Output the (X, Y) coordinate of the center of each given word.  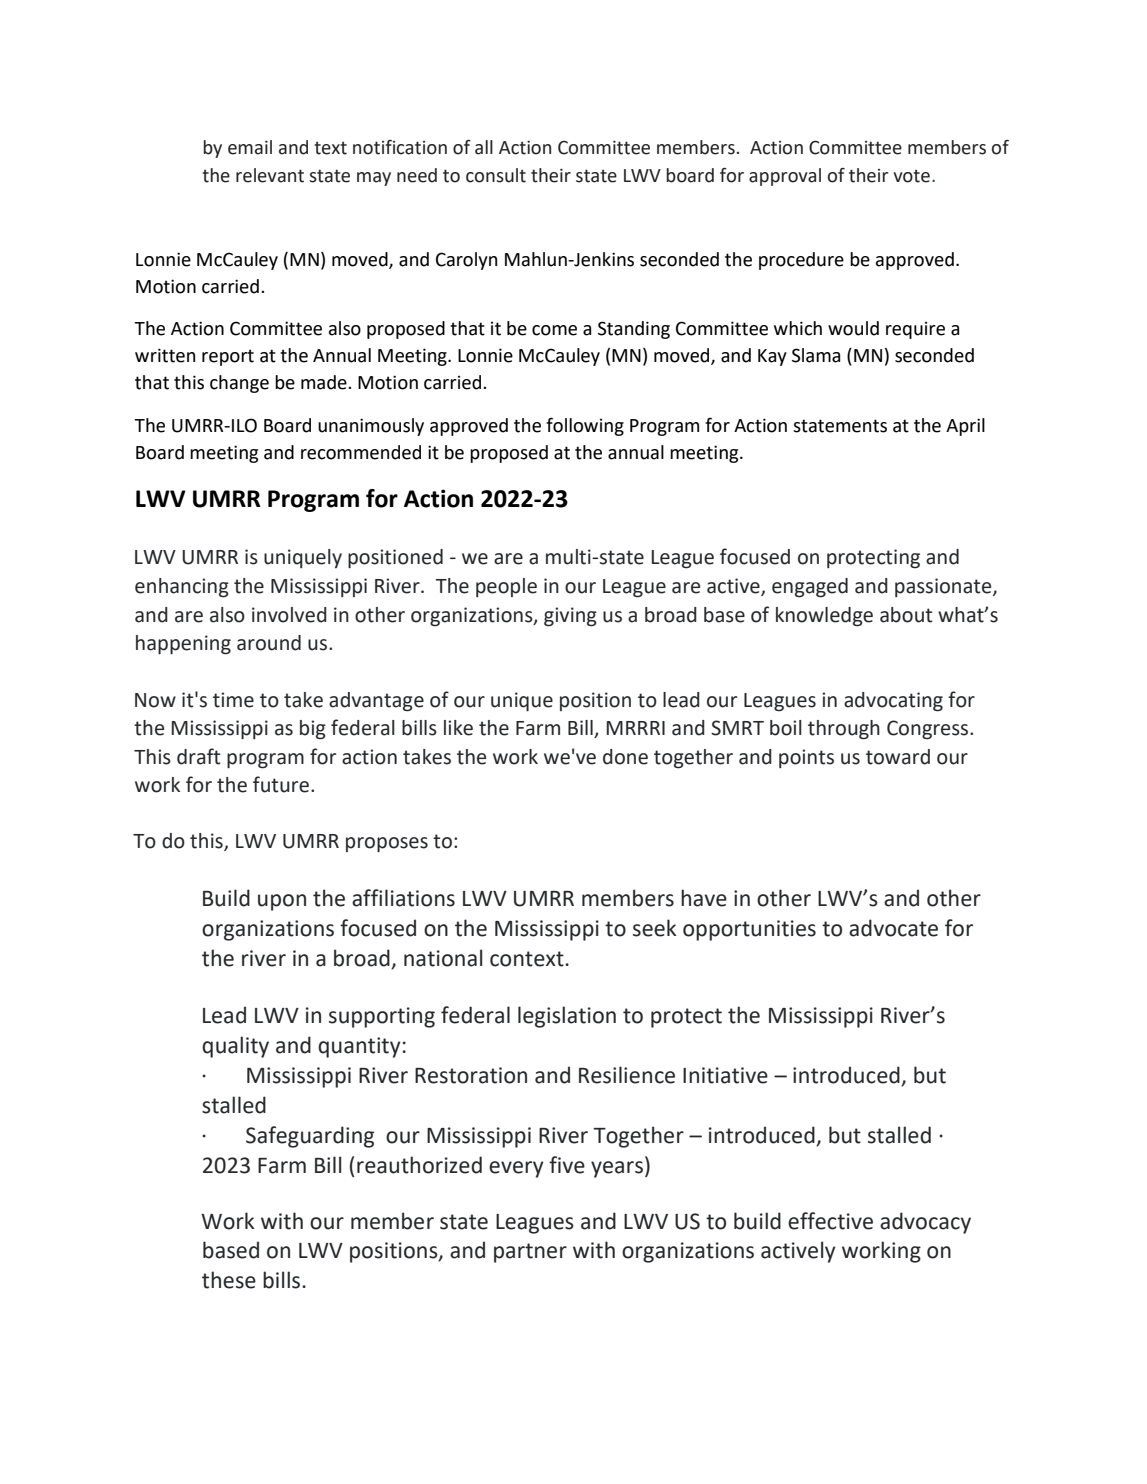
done (625, 757)
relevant (270, 175)
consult (496, 175)
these (229, 1280)
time (233, 700)
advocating (893, 702)
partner (530, 1253)
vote (911, 176)
